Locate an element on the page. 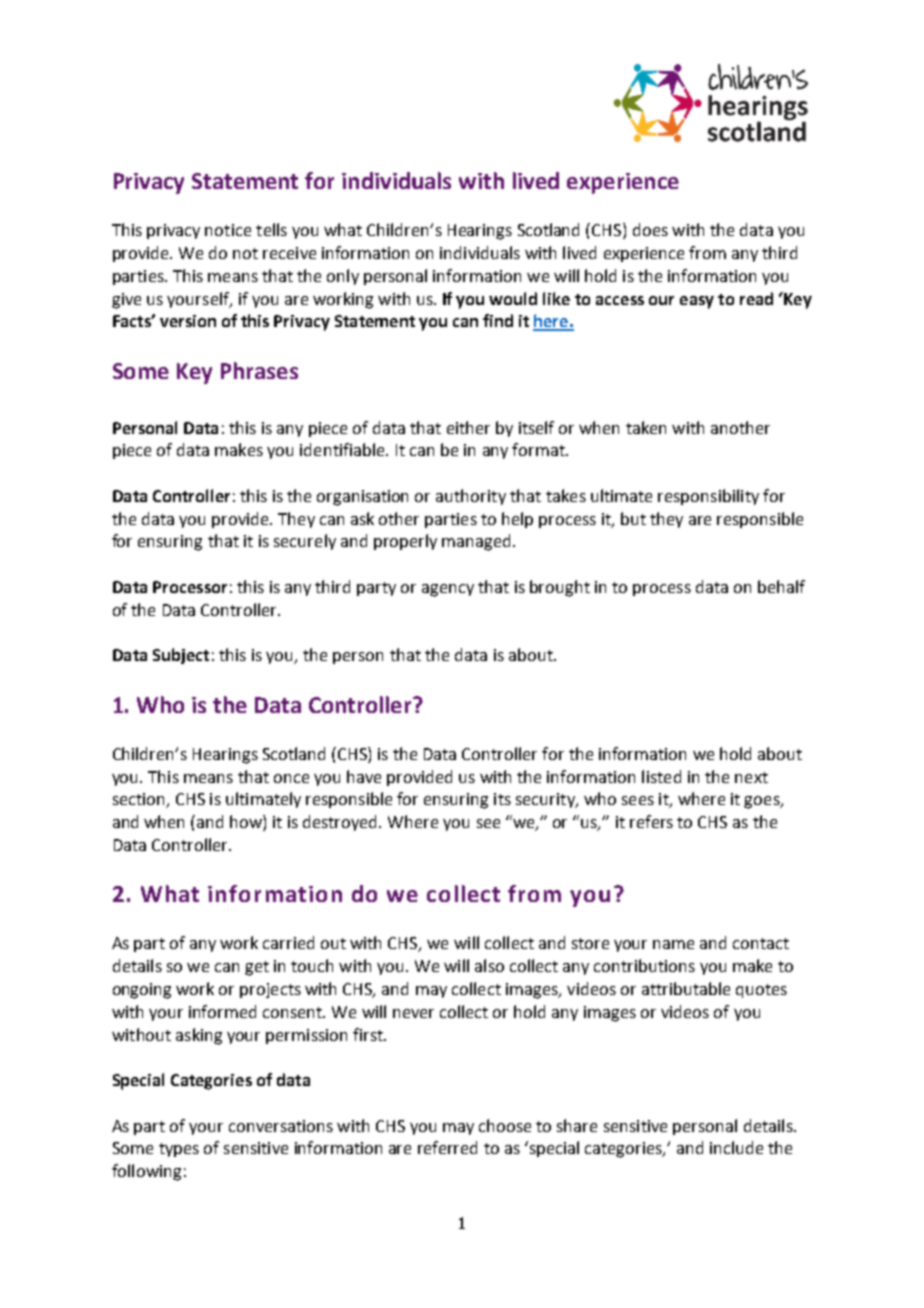  listed is located at coordinates (661, 776).
